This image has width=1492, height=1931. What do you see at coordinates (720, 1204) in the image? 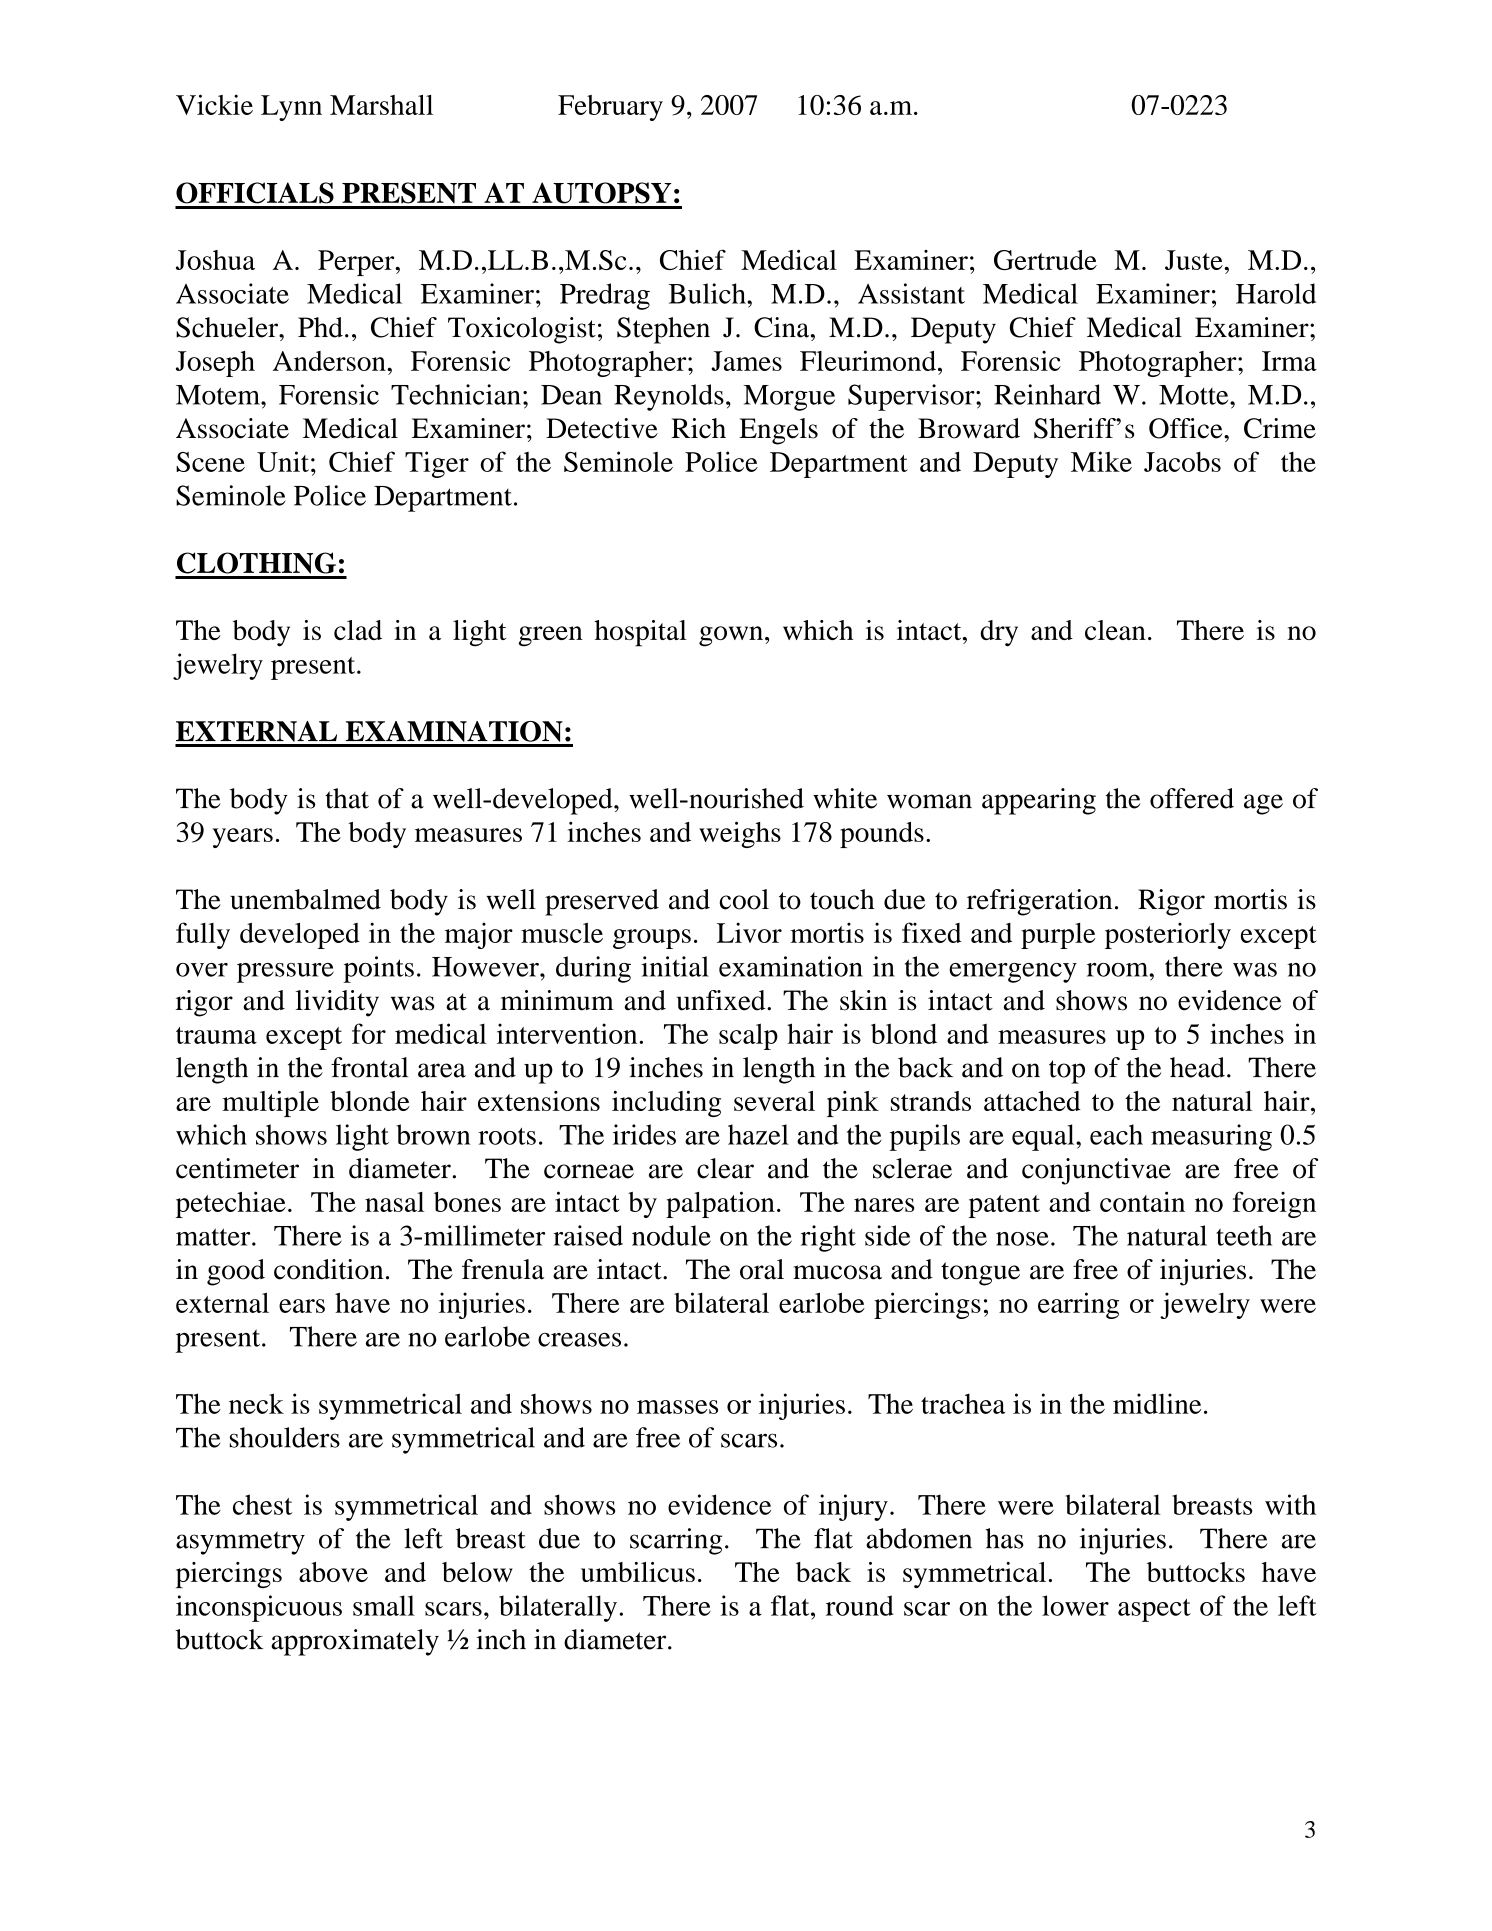
I see `palpation` at bounding box center [720, 1204].
